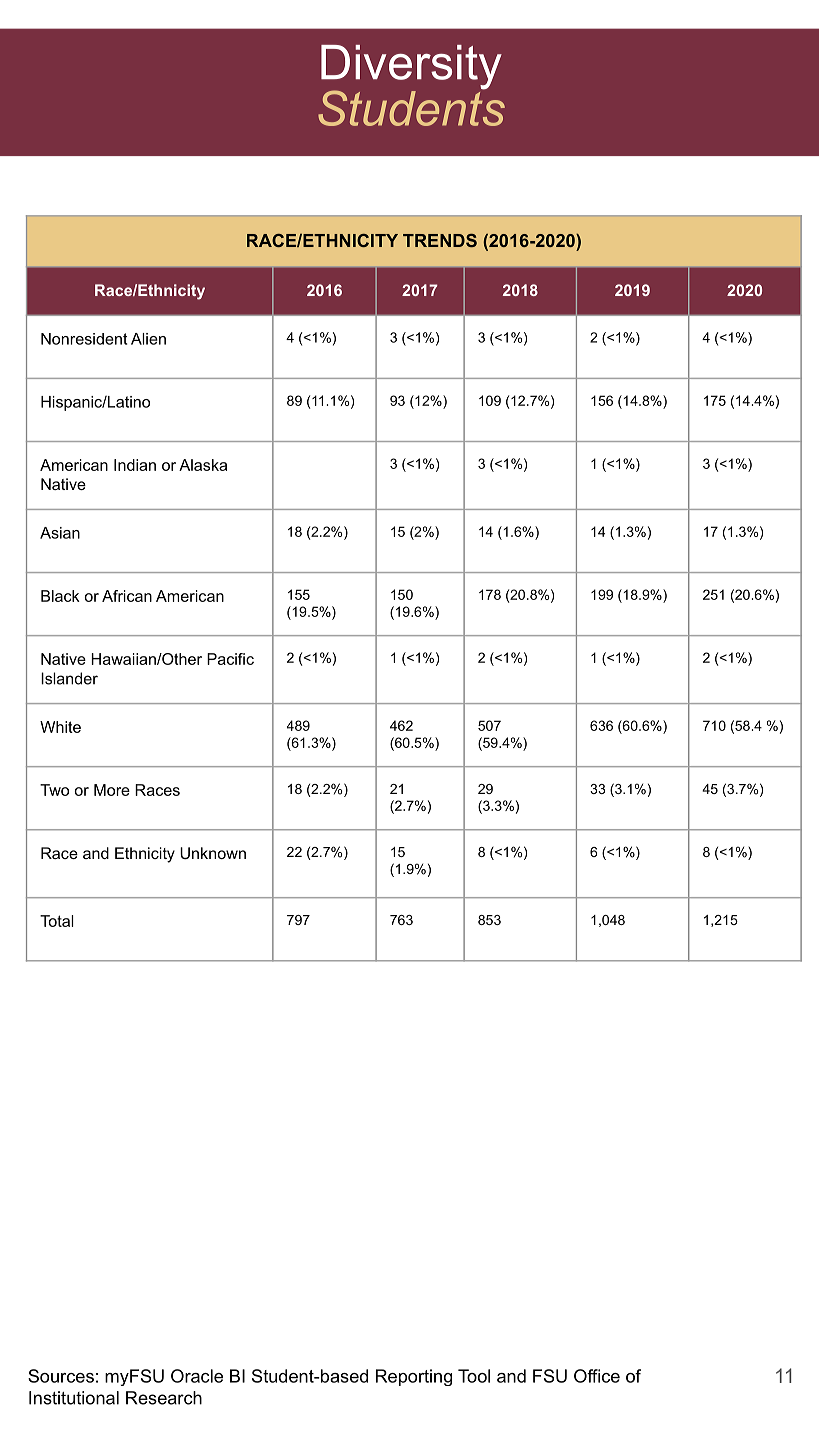 The width and height of the screenshot is (819, 1456). Describe the element at coordinates (112, 790) in the screenshot. I see `More` at that location.
